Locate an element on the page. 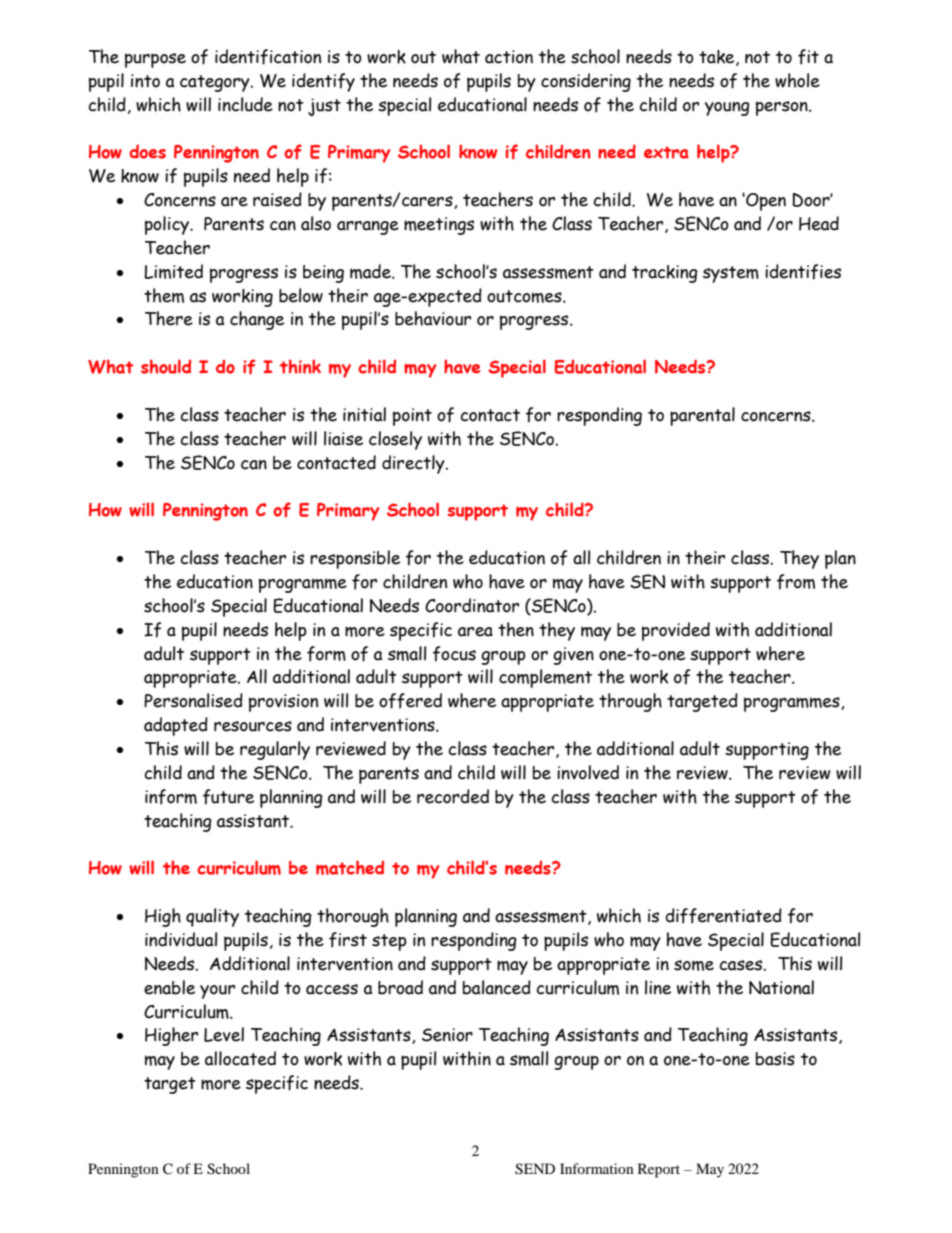 Image resolution: width=952 pixels, height=1233 pixels. category is located at coordinates (216, 83).
